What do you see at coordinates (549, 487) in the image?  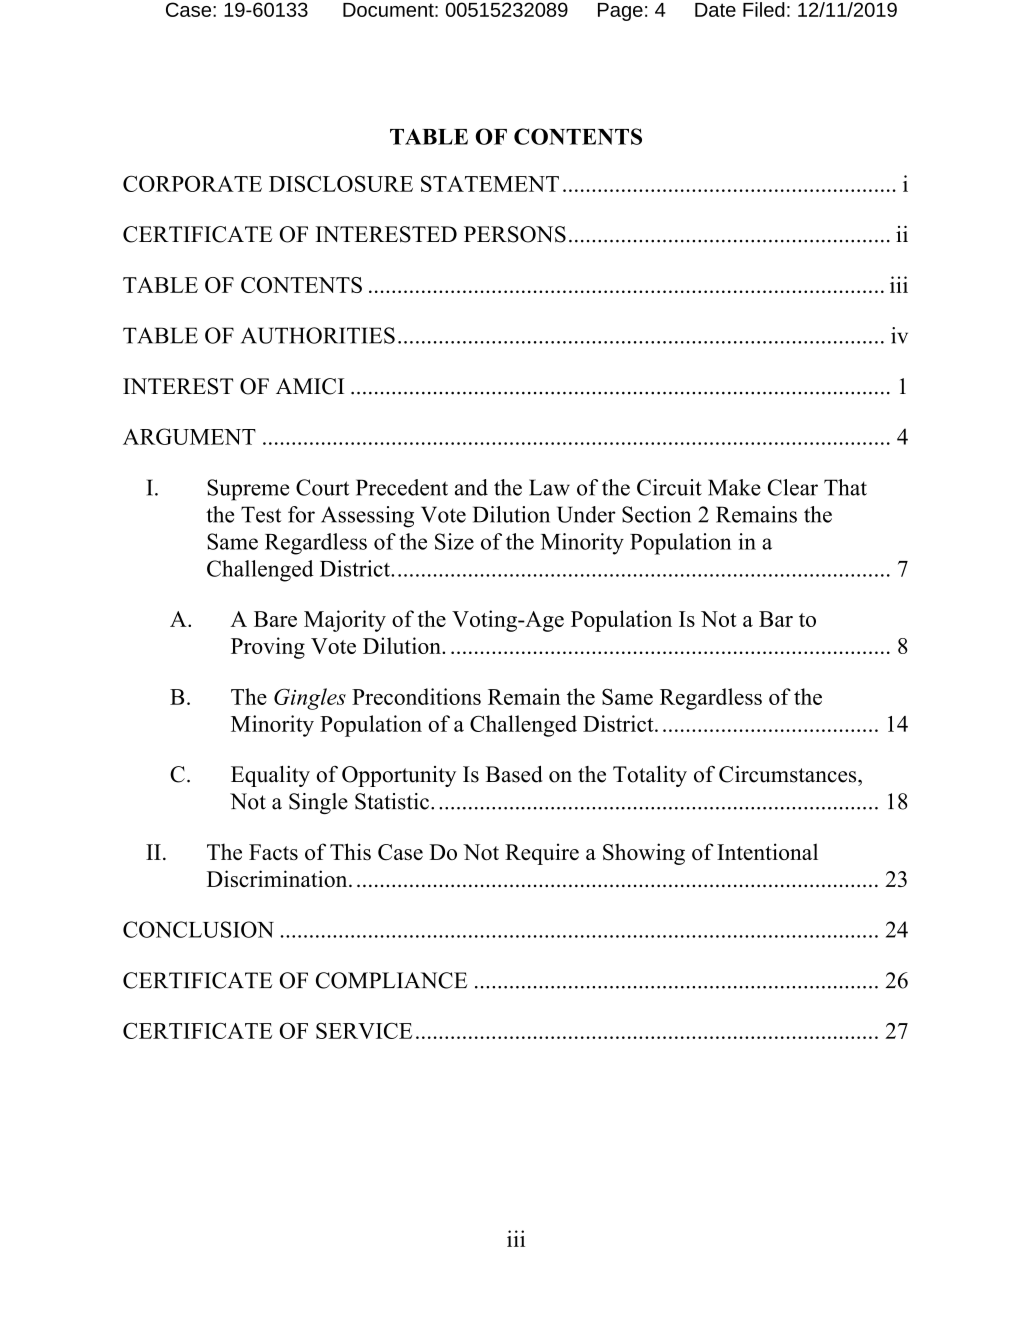 I see `Law` at bounding box center [549, 487].
